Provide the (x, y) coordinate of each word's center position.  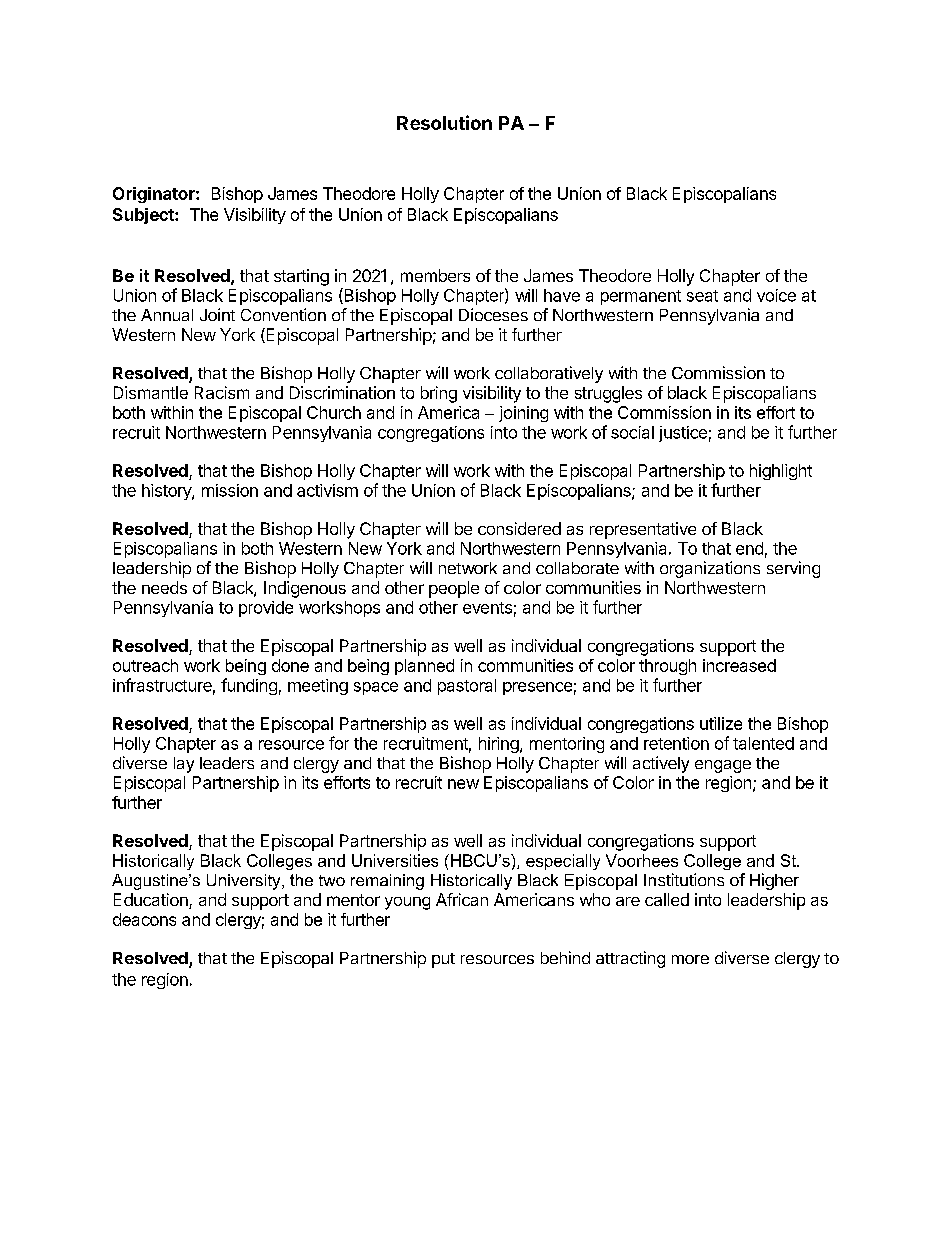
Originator (155, 195)
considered (519, 528)
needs (164, 587)
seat (702, 296)
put (443, 960)
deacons (144, 919)
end (749, 548)
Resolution (444, 122)
